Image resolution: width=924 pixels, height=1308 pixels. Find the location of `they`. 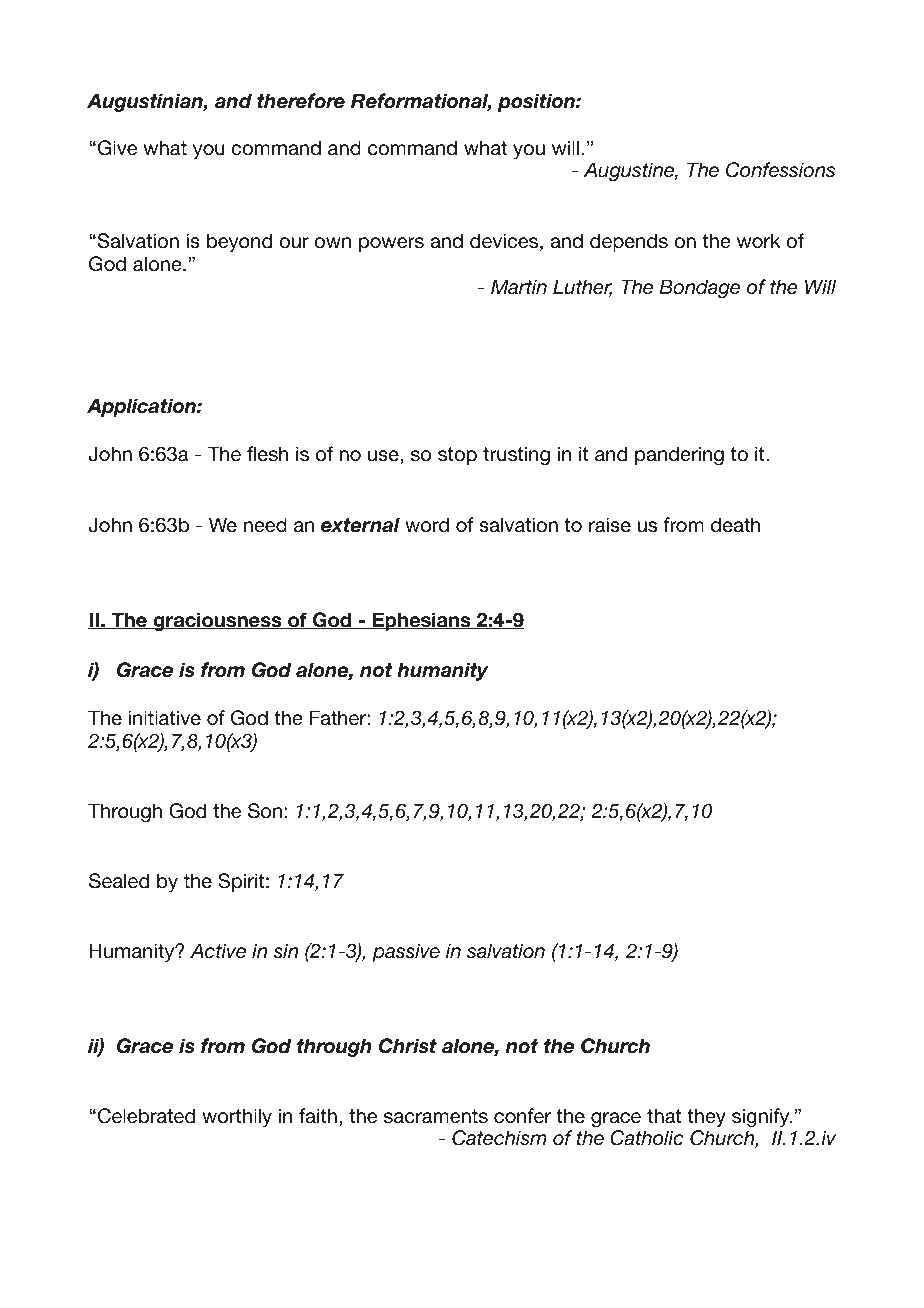

they is located at coordinates (706, 1117).
